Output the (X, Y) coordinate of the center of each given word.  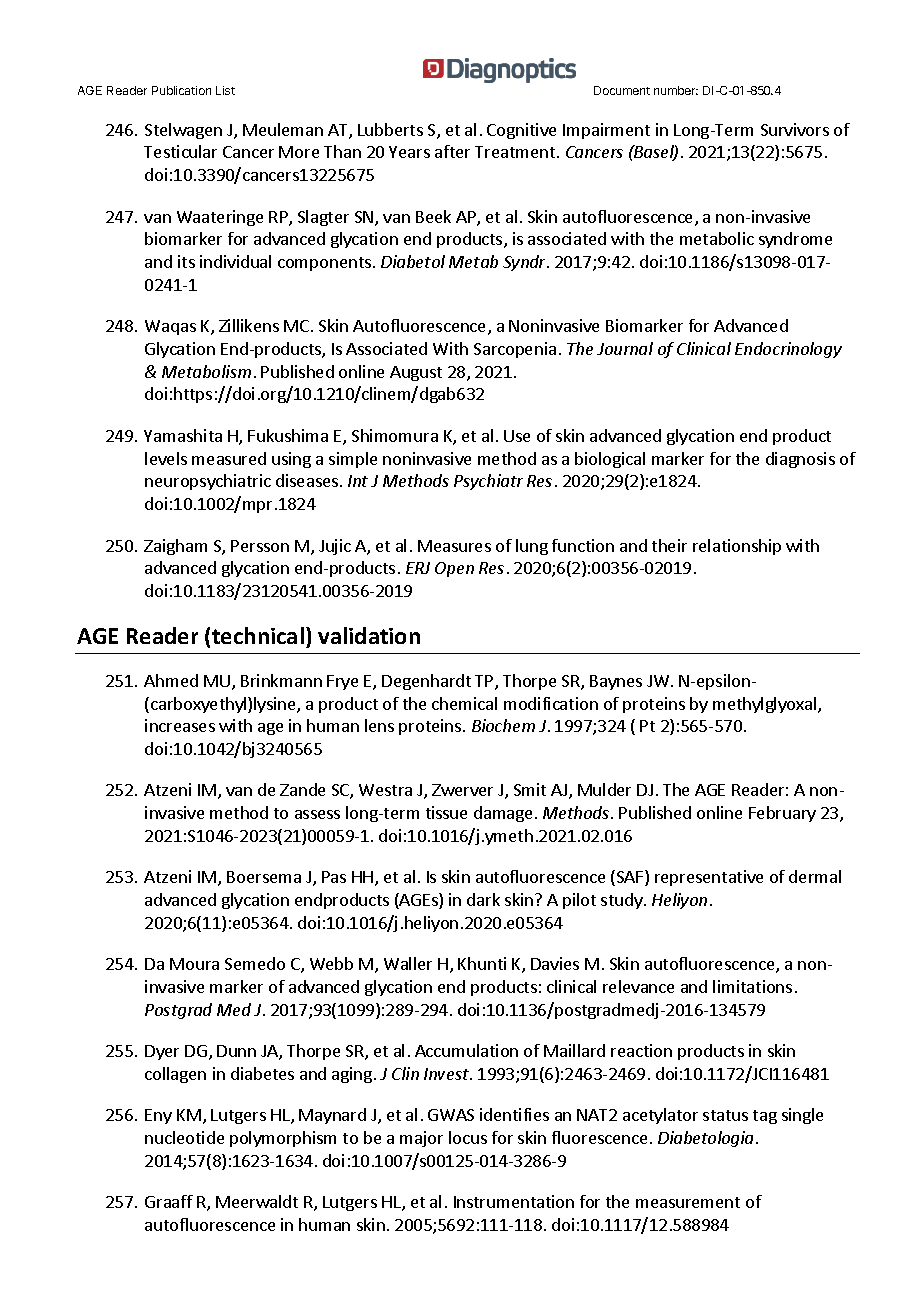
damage (503, 814)
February (782, 814)
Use (517, 436)
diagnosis (800, 460)
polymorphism (283, 1139)
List (225, 90)
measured (229, 458)
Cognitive (521, 131)
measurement (688, 1202)
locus (468, 1137)
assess (317, 814)
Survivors (795, 129)
